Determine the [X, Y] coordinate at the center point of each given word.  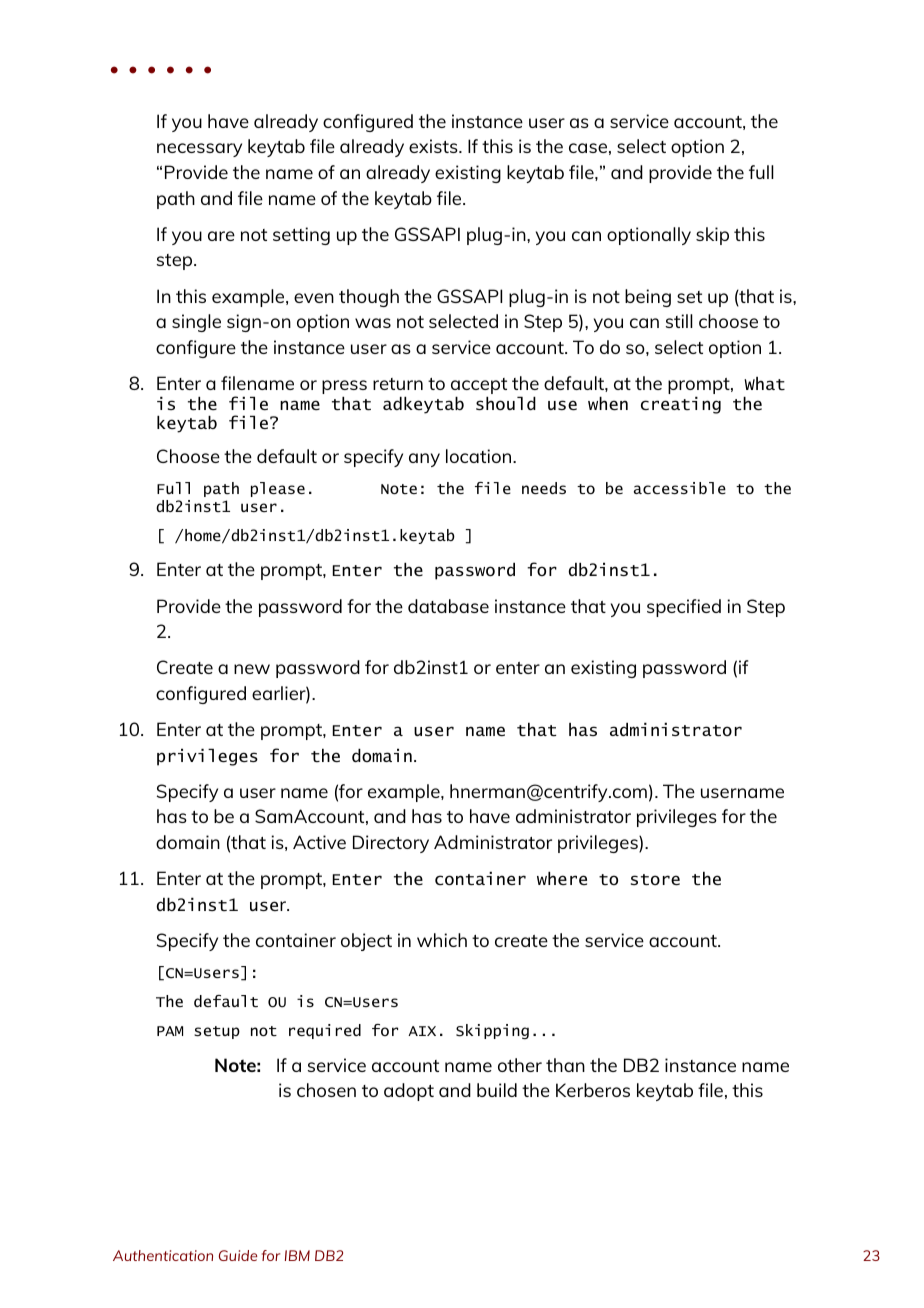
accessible [680, 488]
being [648, 298]
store [655, 879]
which [442, 940]
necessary [199, 150]
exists [434, 146]
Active [319, 842]
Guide [238, 1255]
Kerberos [593, 1090]
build [497, 1090]
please [278, 489]
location [480, 456]
